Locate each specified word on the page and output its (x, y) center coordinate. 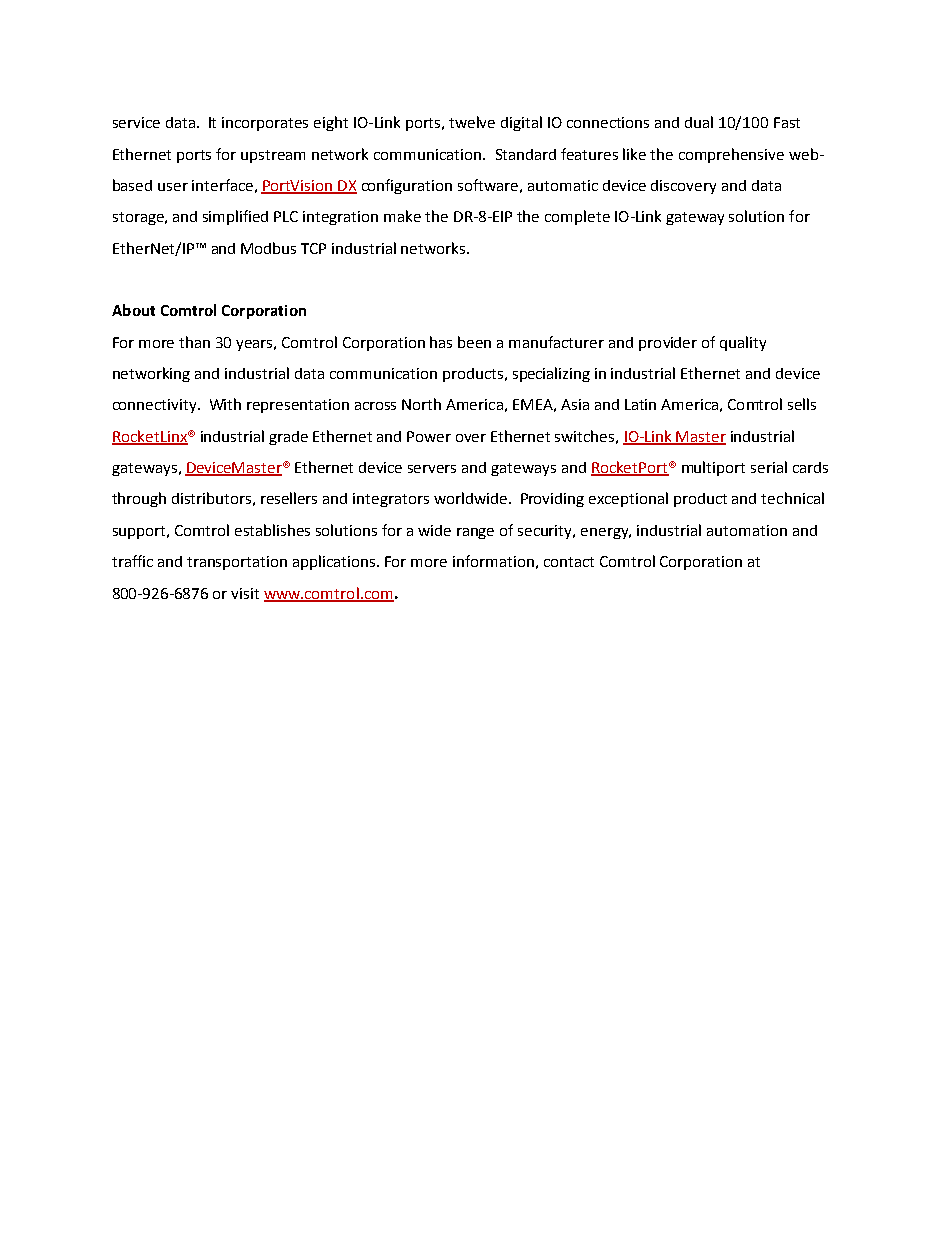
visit (245, 593)
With (225, 404)
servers (432, 469)
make (402, 216)
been (474, 342)
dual (699, 122)
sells (802, 404)
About (133, 310)
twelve (472, 122)
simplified (235, 217)
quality (743, 343)
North (421, 404)
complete (577, 217)
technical (792, 498)
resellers (289, 498)
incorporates (265, 124)
